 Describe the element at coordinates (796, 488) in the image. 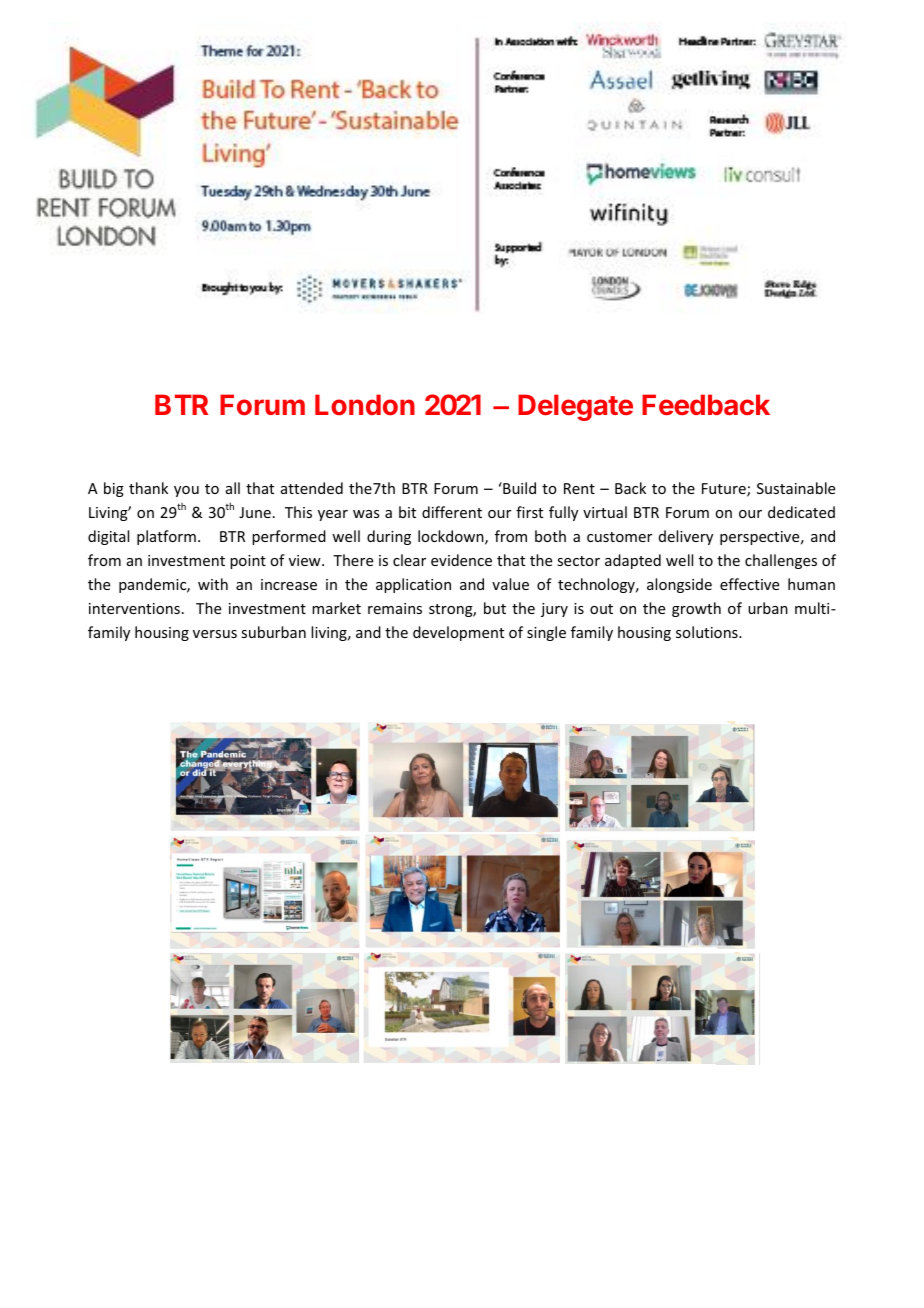

I see `Sustainable` at that location.
